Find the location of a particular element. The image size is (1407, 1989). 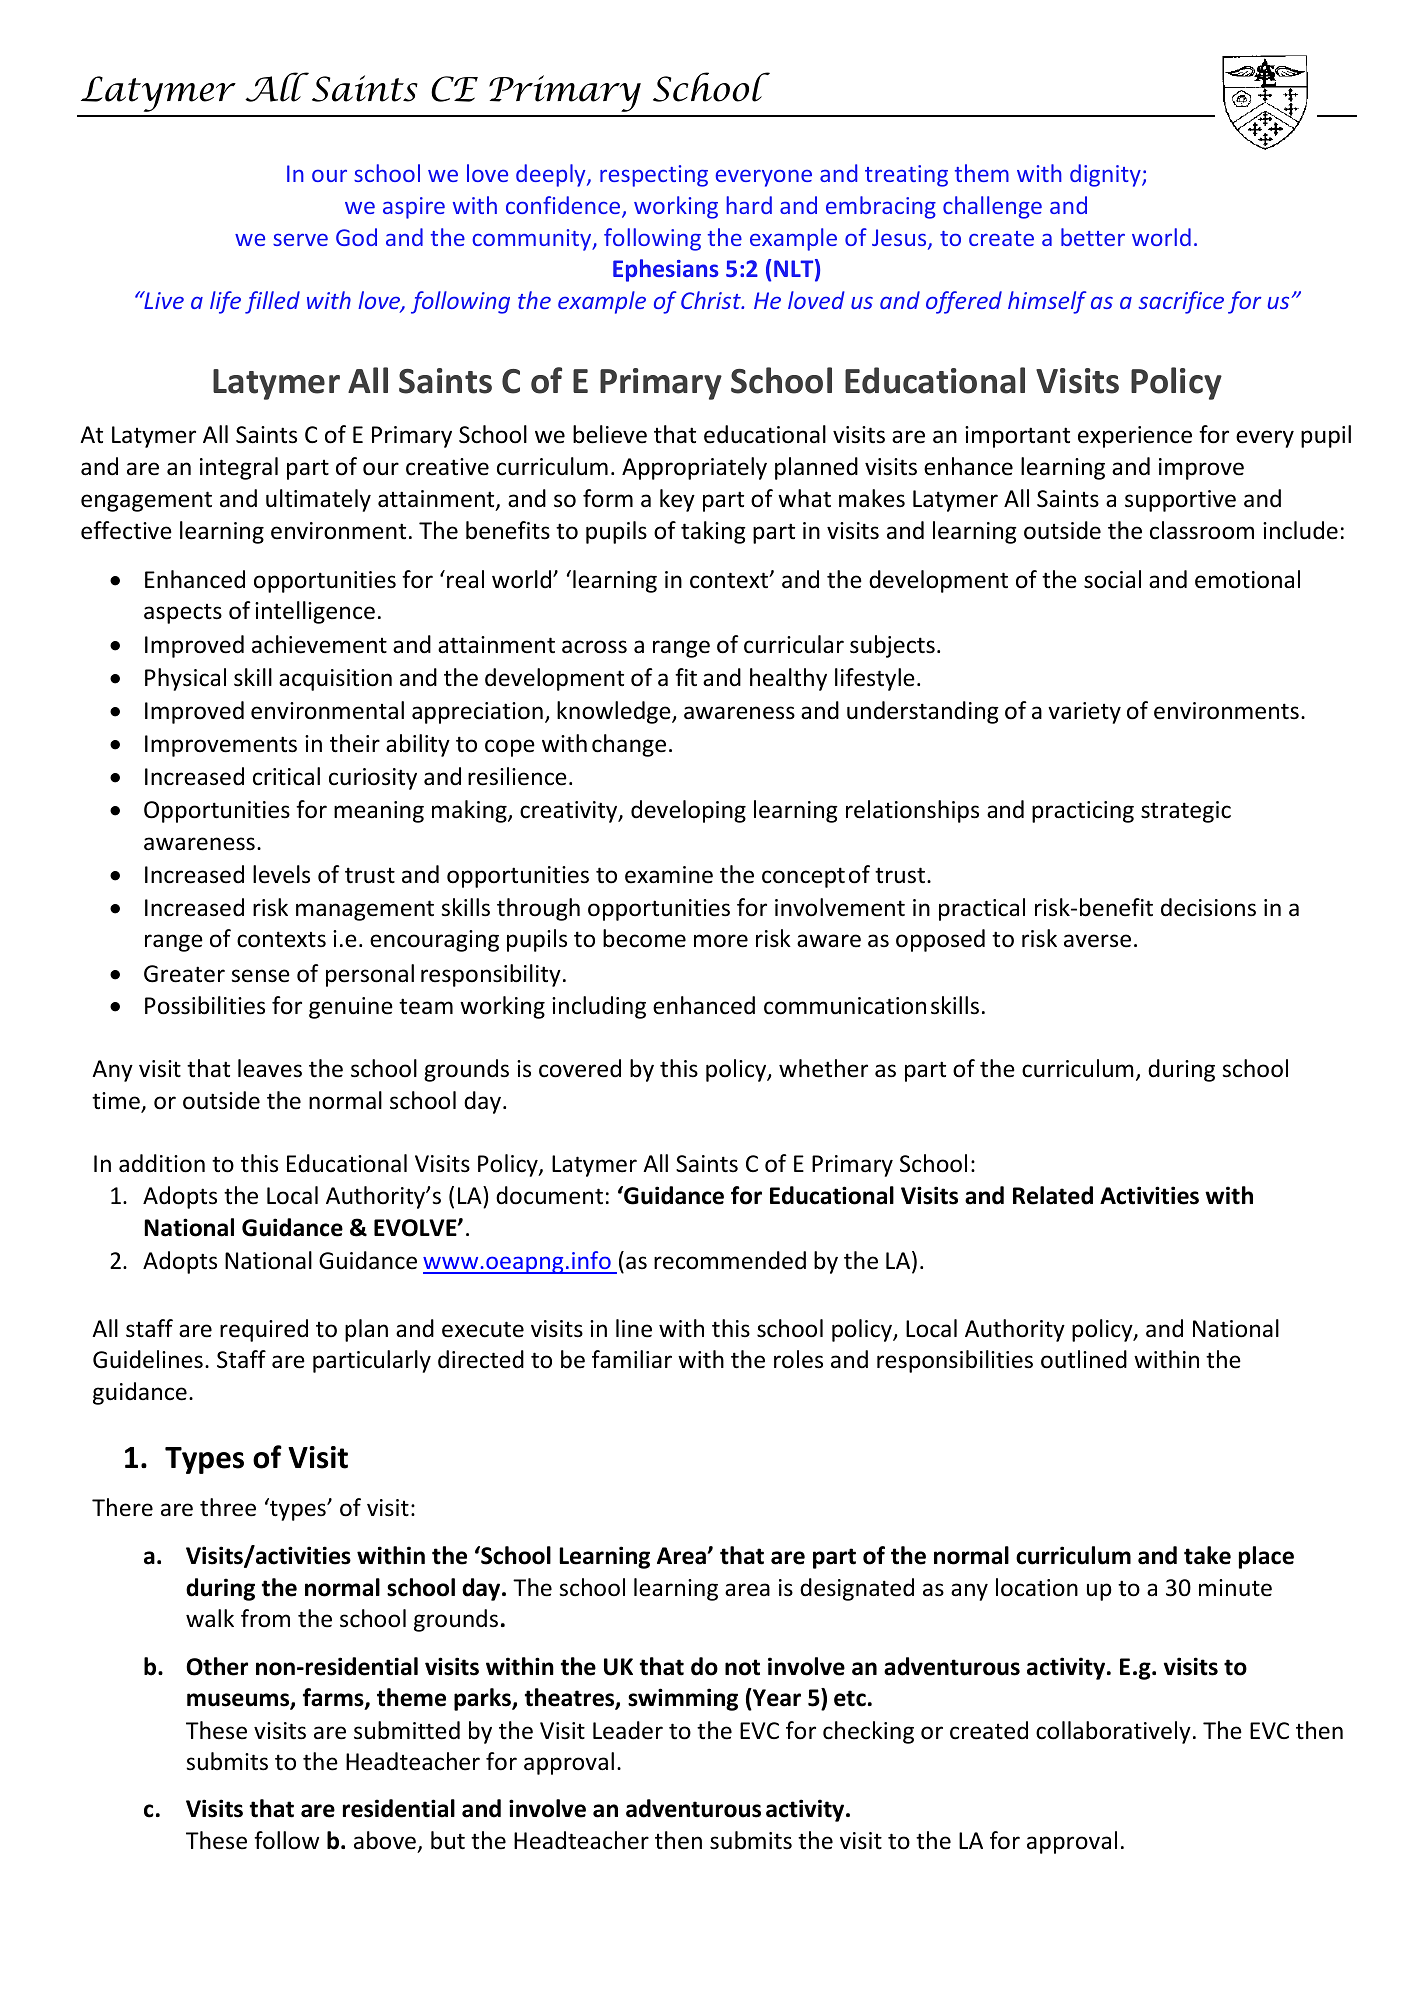

averse is located at coordinates (1097, 941).
